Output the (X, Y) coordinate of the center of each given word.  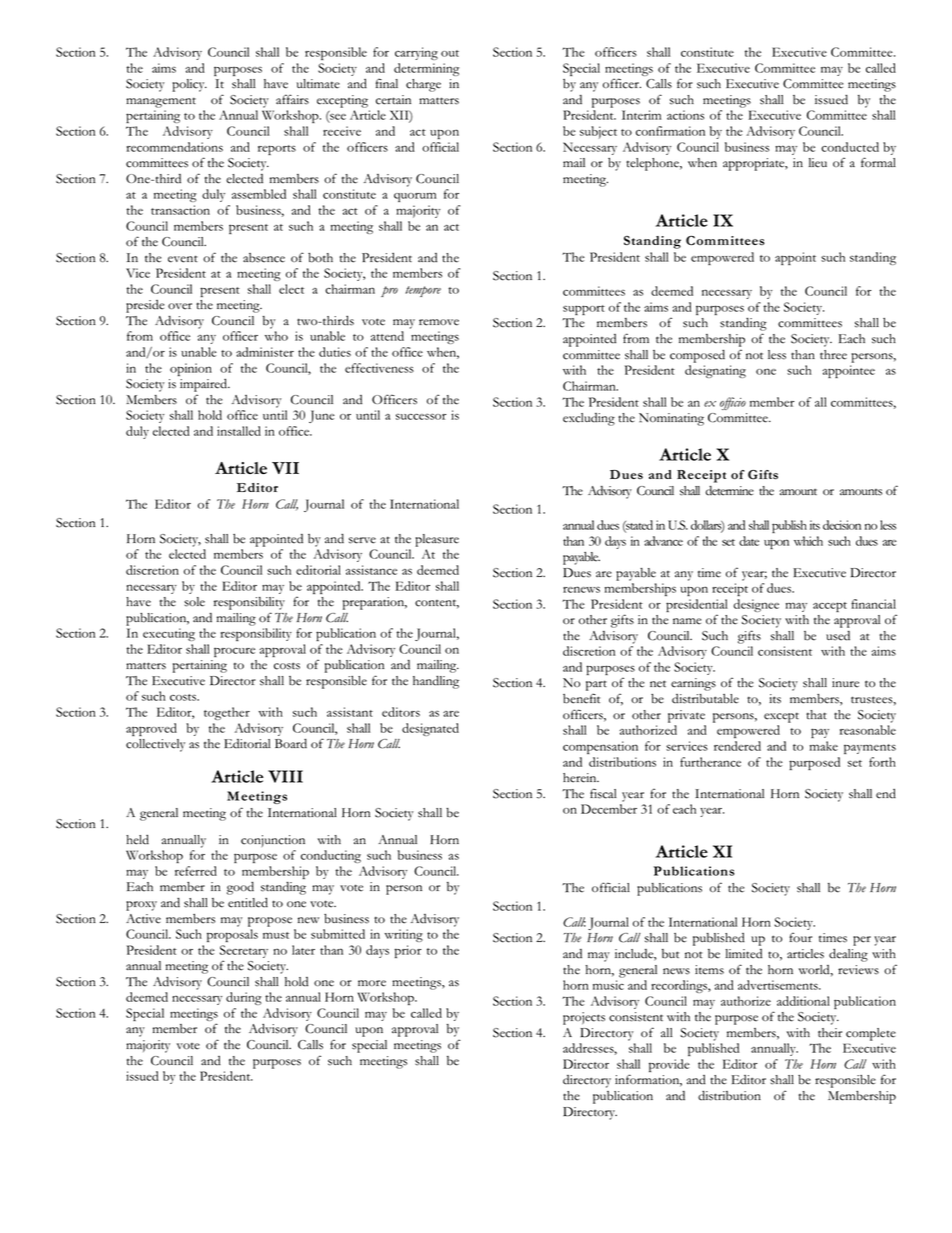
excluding (589, 419)
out (450, 53)
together (227, 713)
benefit (581, 698)
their (830, 1033)
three (833, 355)
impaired (205, 385)
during (244, 998)
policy (189, 85)
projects (584, 1018)
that (816, 715)
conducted (850, 147)
